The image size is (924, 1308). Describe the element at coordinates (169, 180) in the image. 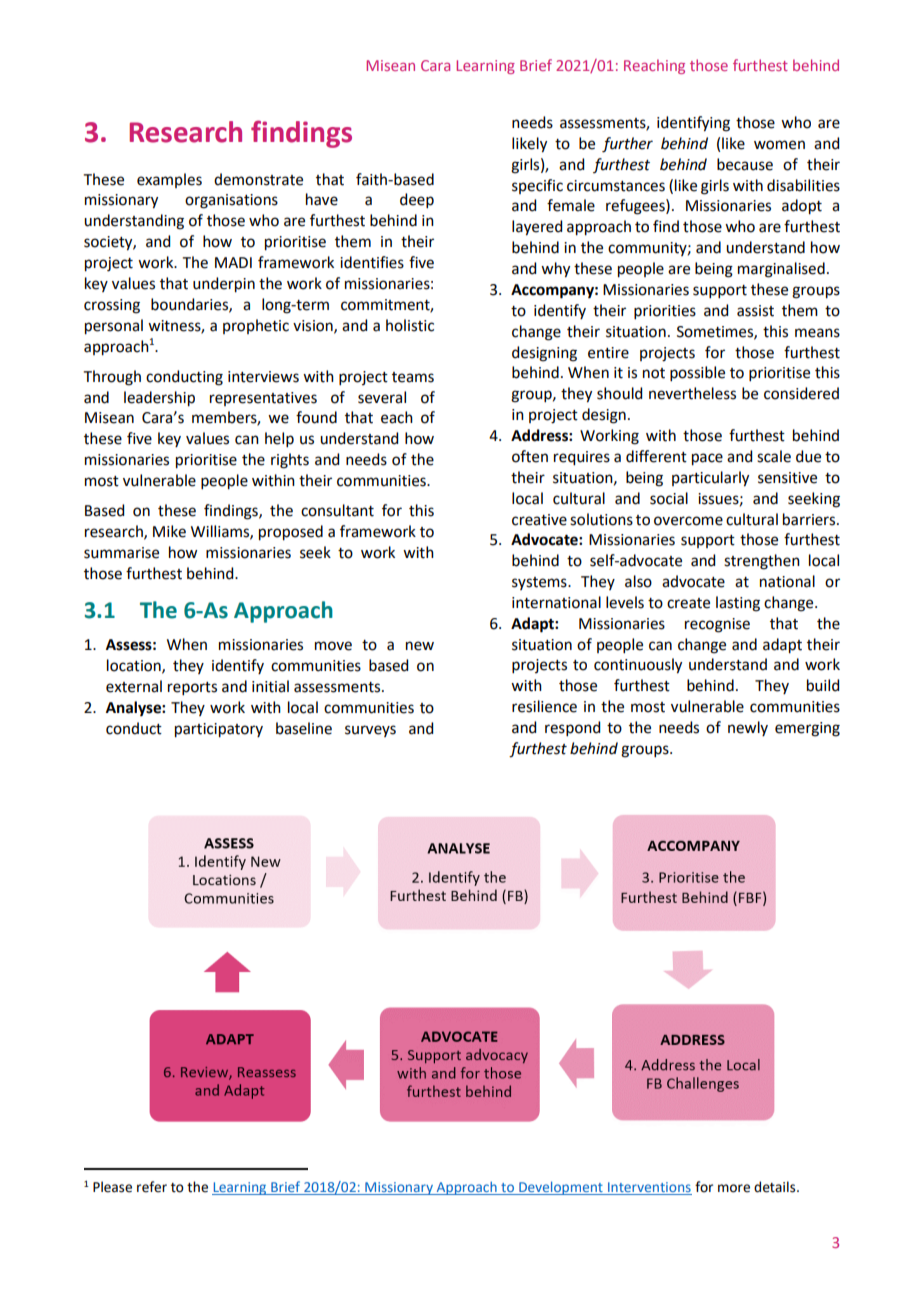

I see `examples` at that location.
